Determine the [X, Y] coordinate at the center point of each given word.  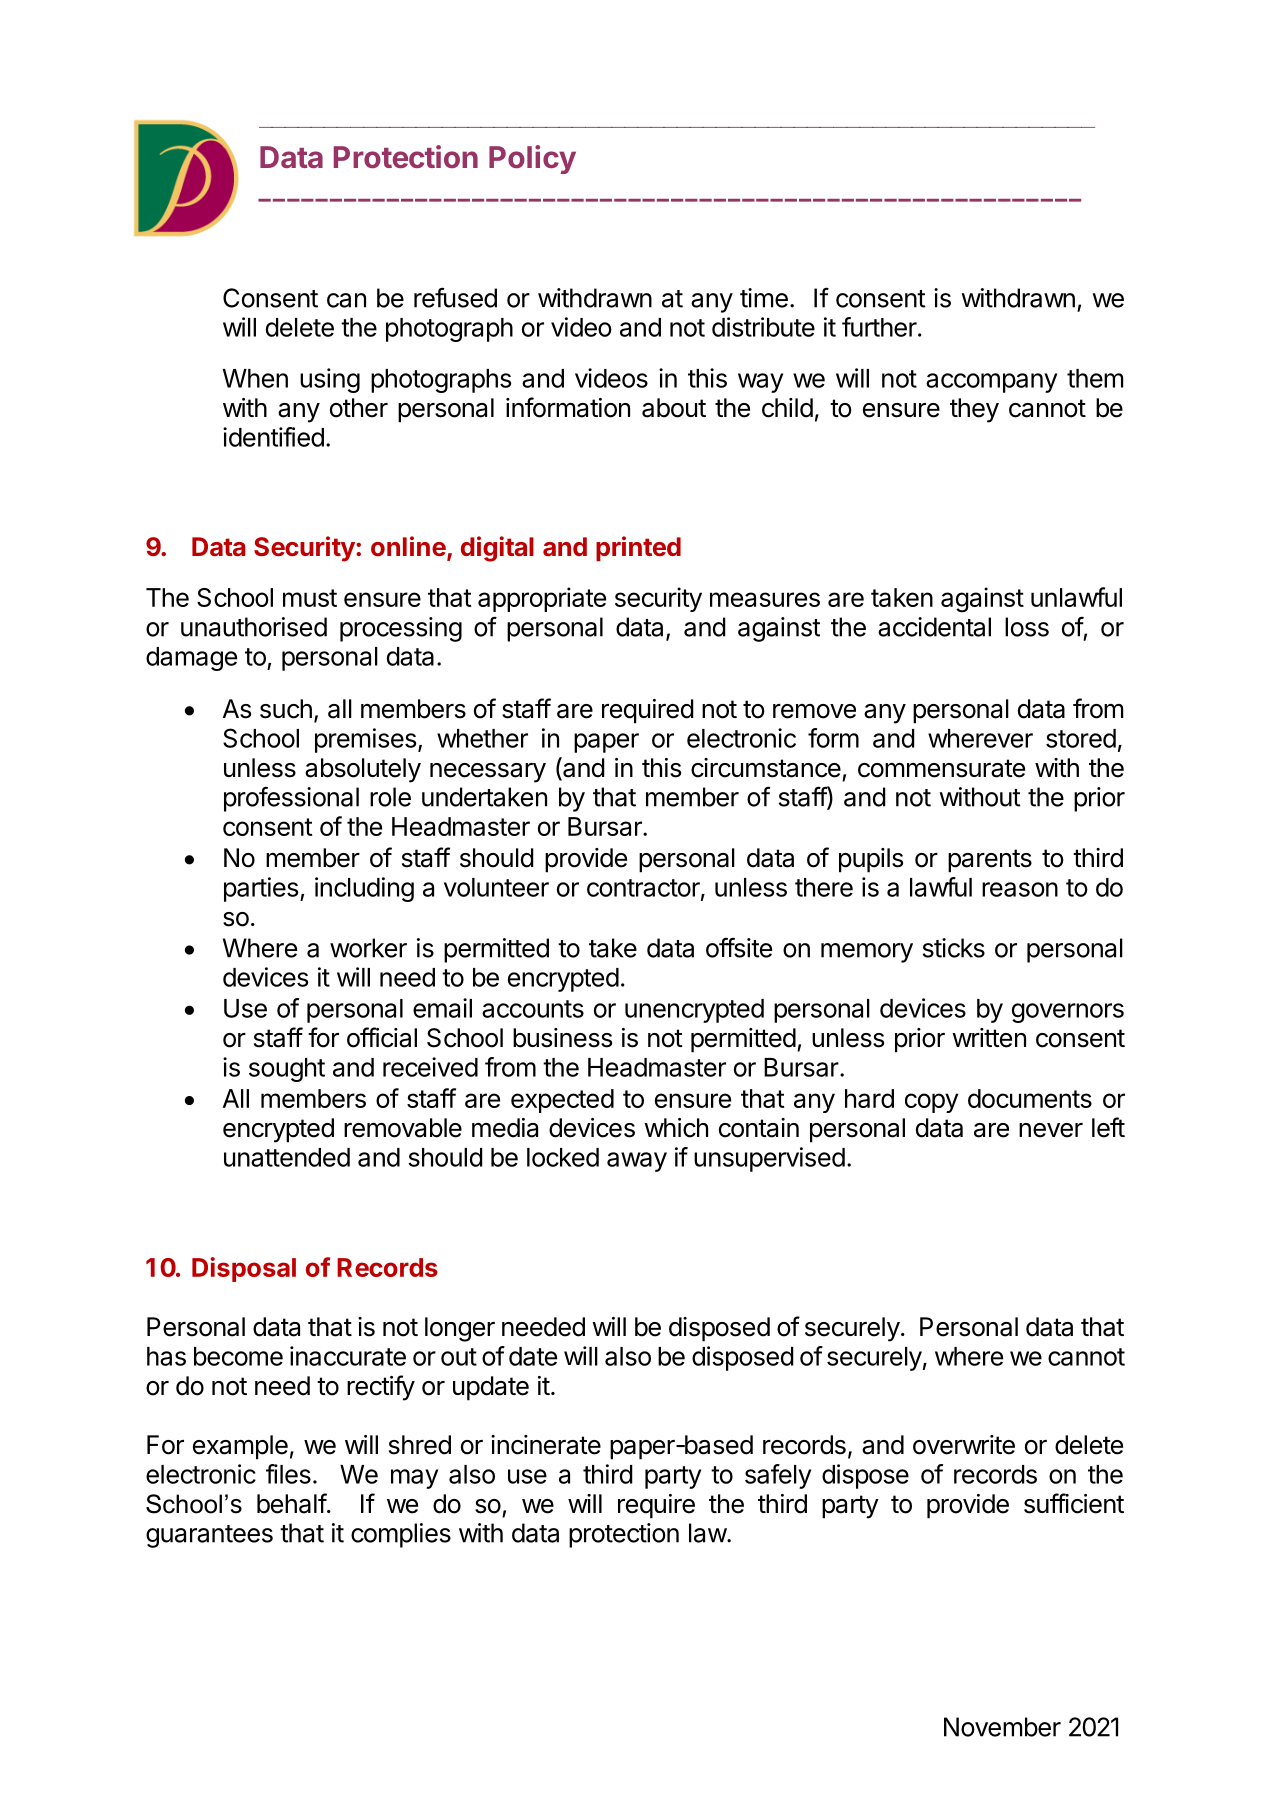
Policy [532, 159]
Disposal [244, 1269]
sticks [954, 948]
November [1002, 1727]
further [879, 327]
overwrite [964, 1445]
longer [460, 1329]
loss [1027, 627]
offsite [739, 947]
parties [261, 889]
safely [778, 1476]
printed [638, 548]
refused [455, 297]
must [310, 598]
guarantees [209, 1536]
